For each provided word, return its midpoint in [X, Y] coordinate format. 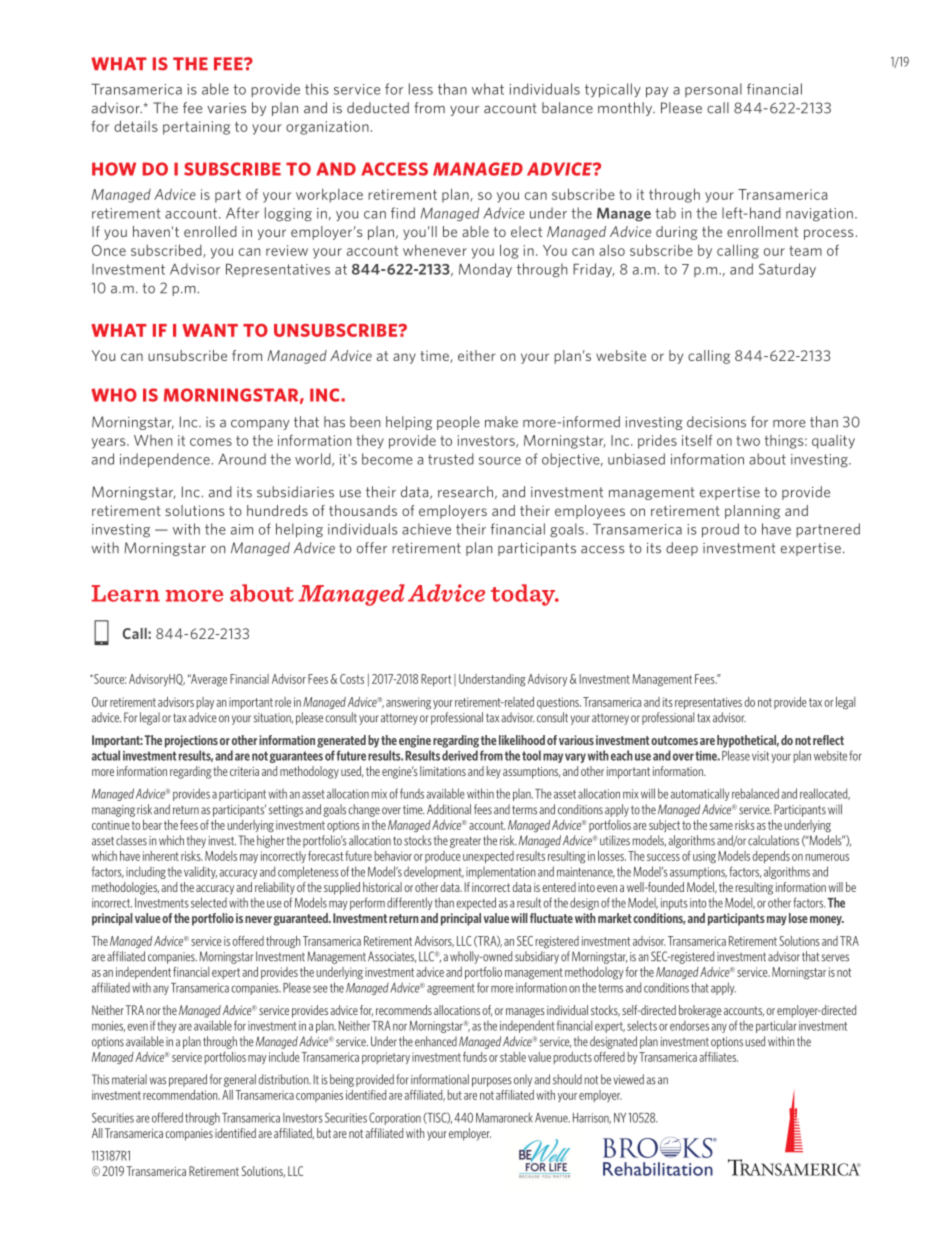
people [458, 423]
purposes [492, 1082]
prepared [188, 1080]
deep [682, 549]
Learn [126, 593]
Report [436, 680]
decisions [716, 422]
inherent [161, 856]
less [421, 89]
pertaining [196, 128]
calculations [773, 840]
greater [465, 842]
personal [713, 90]
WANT [210, 330]
